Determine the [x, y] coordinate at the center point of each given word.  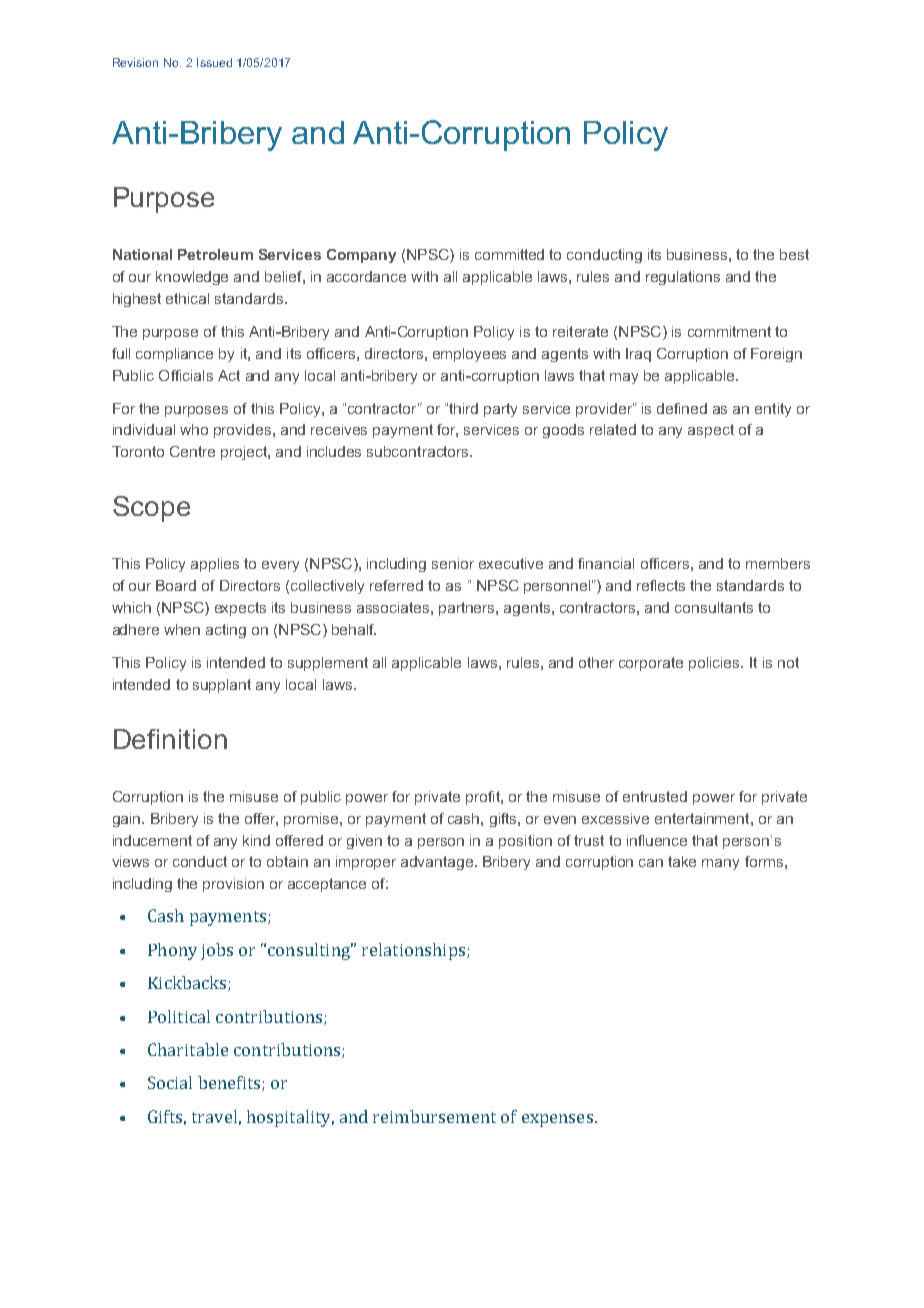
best [794, 254]
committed [509, 254]
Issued [214, 62]
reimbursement [434, 1116]
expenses [557, 1120]
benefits [230, 1083]
